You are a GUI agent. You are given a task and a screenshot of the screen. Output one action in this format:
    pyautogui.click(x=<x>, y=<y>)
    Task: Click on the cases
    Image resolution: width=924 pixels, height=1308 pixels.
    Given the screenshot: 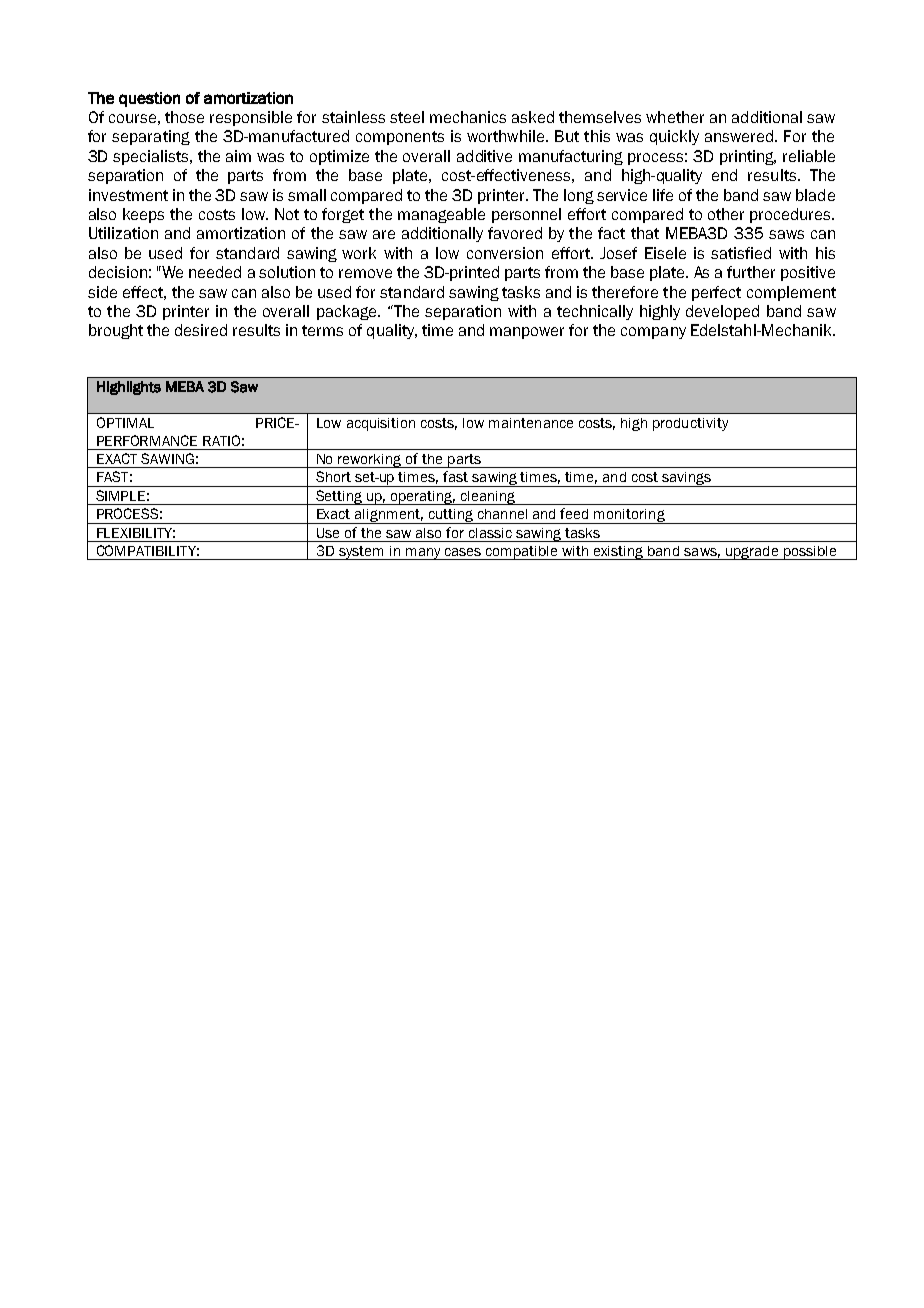 What is the action you would take?
    pyautogui.click(x=463, y=552)
